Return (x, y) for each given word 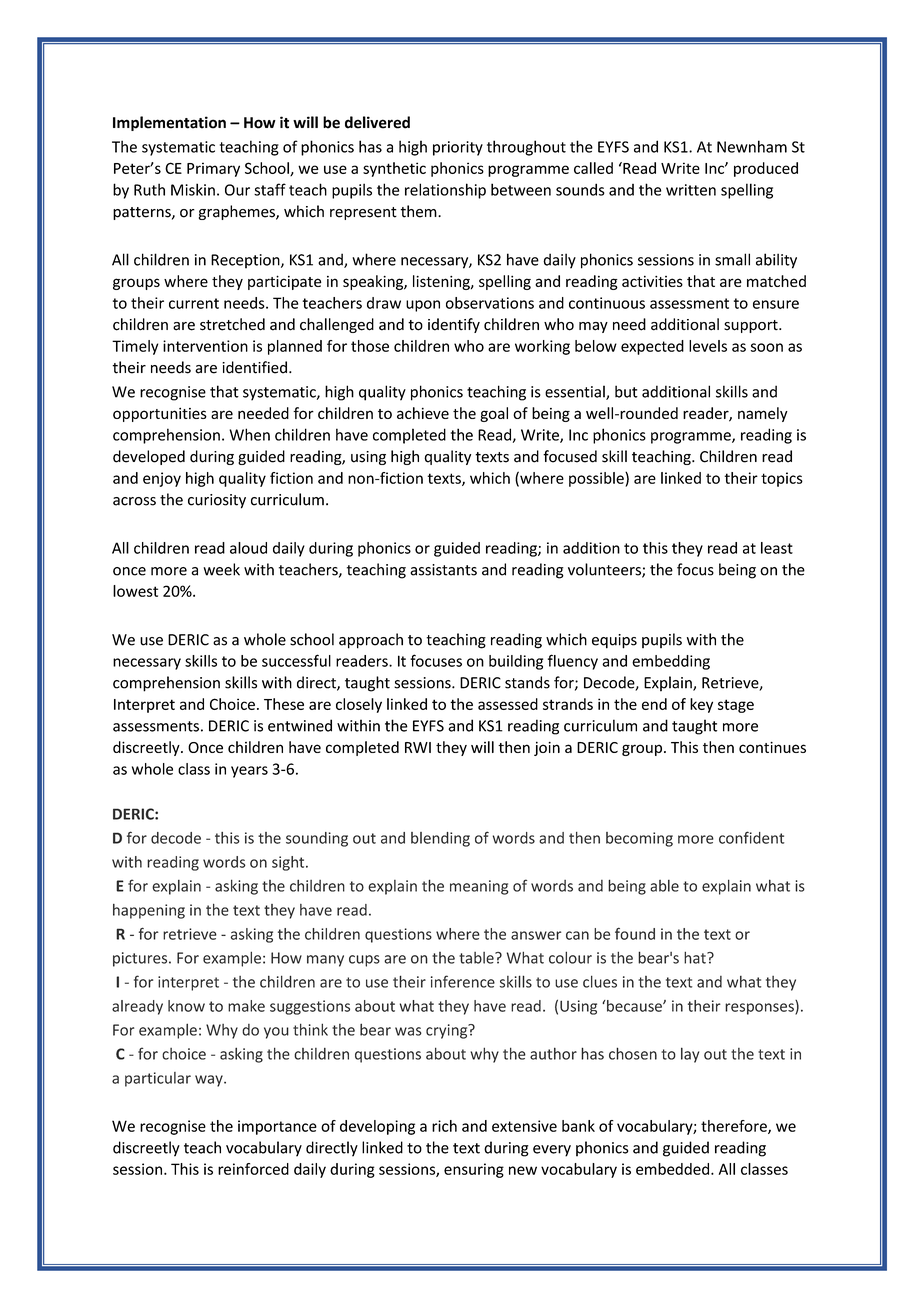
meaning (479, 887)
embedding (671, 662)
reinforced (253, 1169)
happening (149, 911)
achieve (423, 413)
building (516, 662)
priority (458, 148)
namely (763, 414)
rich (444, 1126)
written (691, 190)
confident (751, 837)
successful (296, 660)
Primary (213, 169)
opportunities (160, 414)
